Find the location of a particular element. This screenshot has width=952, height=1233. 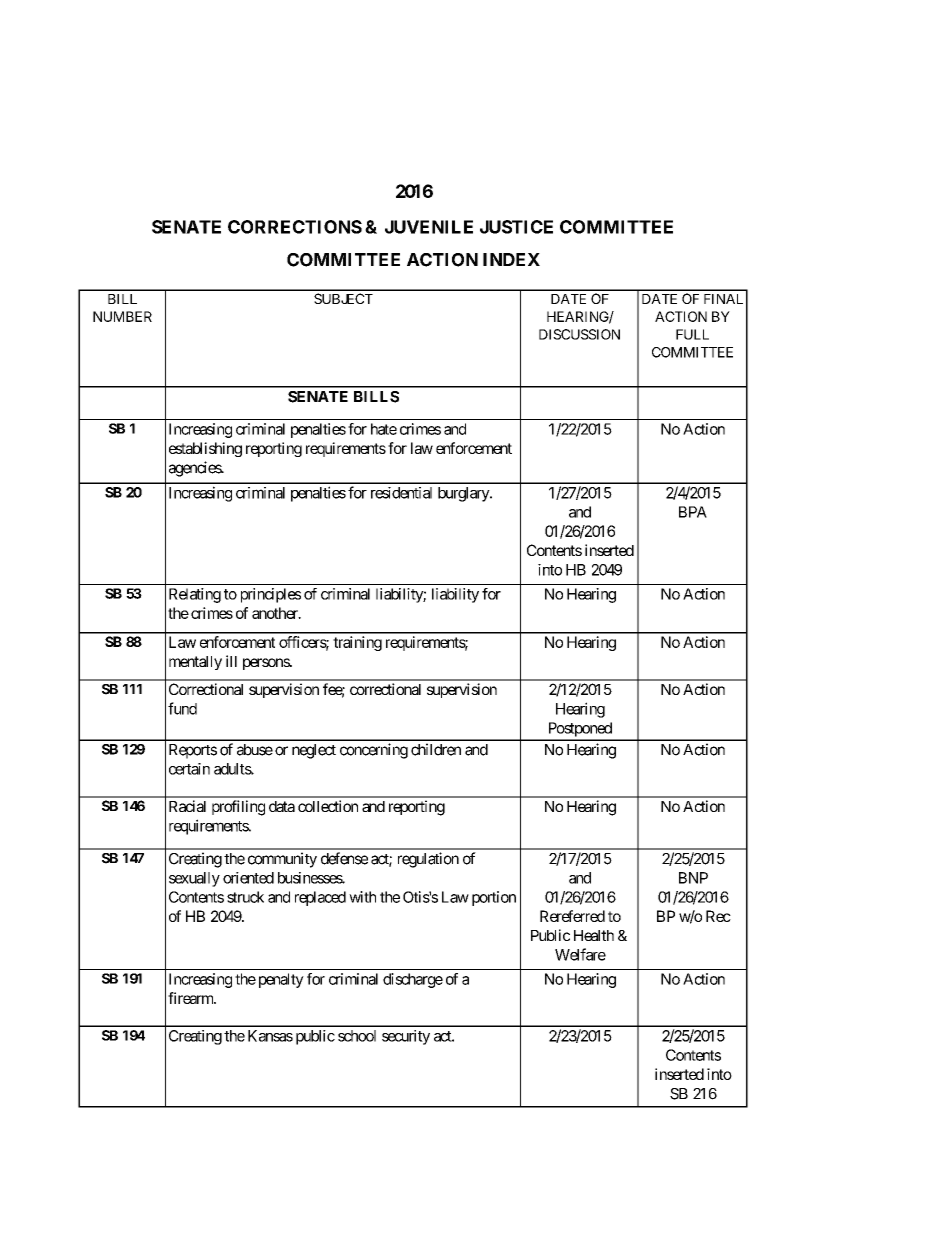

security is located at coordinates (406, 1037).
